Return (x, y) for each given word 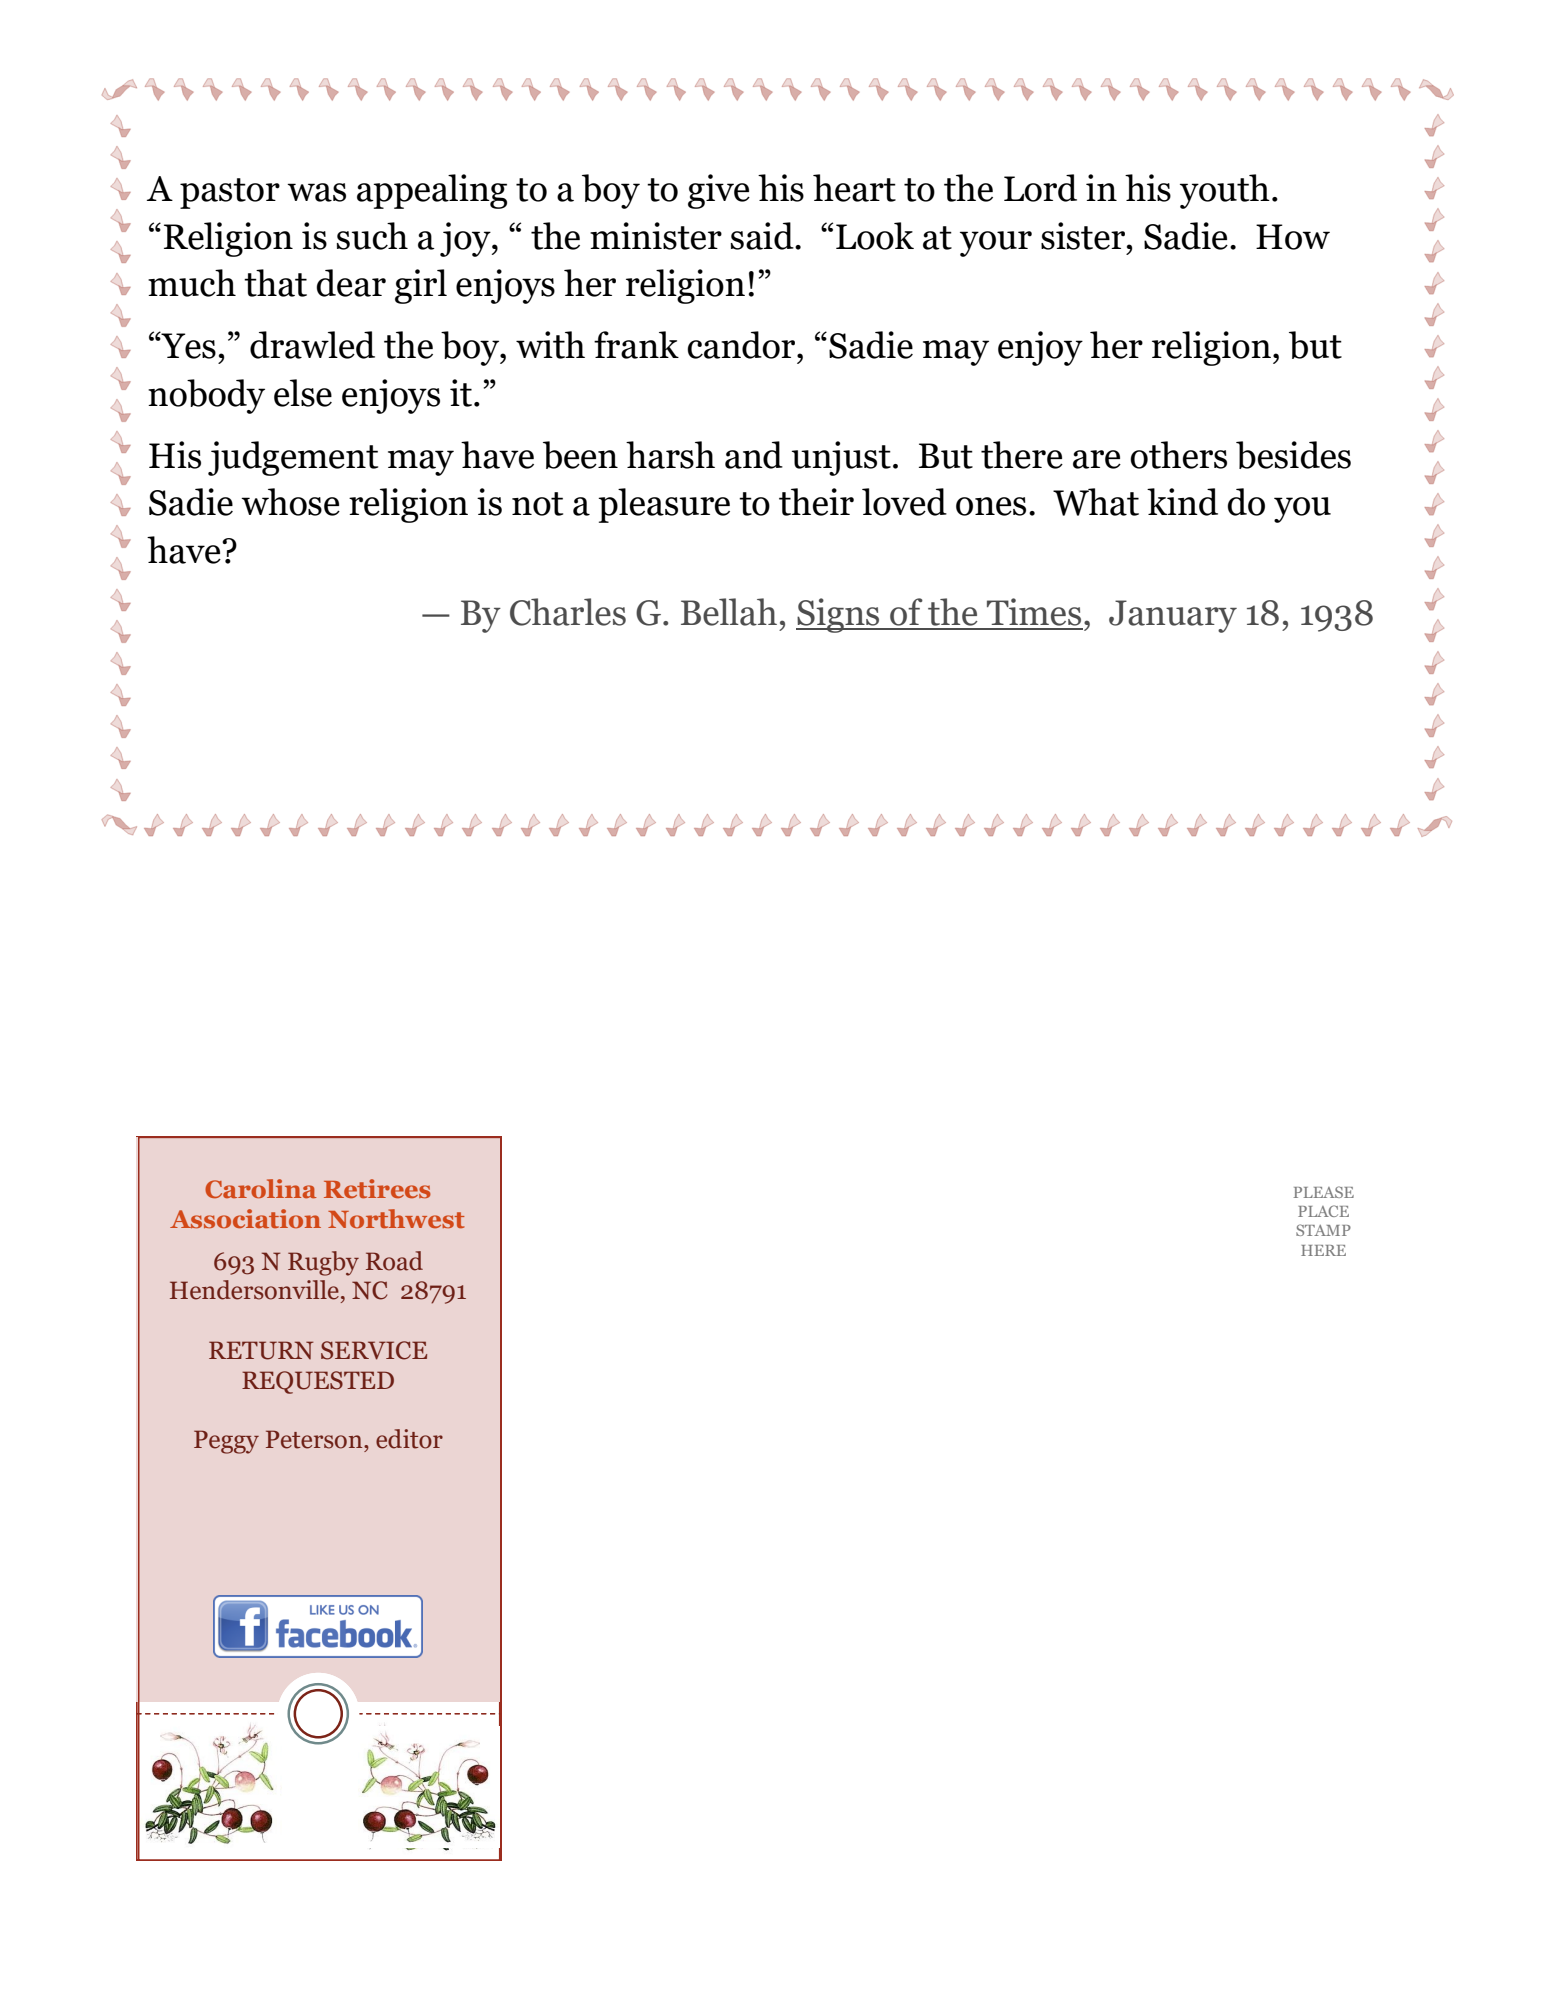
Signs (839, 615)
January (1173, 616)
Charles (568, 612)
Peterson (315, 1439)
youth (1225, 191)
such (372, 236)
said (763, 236)
